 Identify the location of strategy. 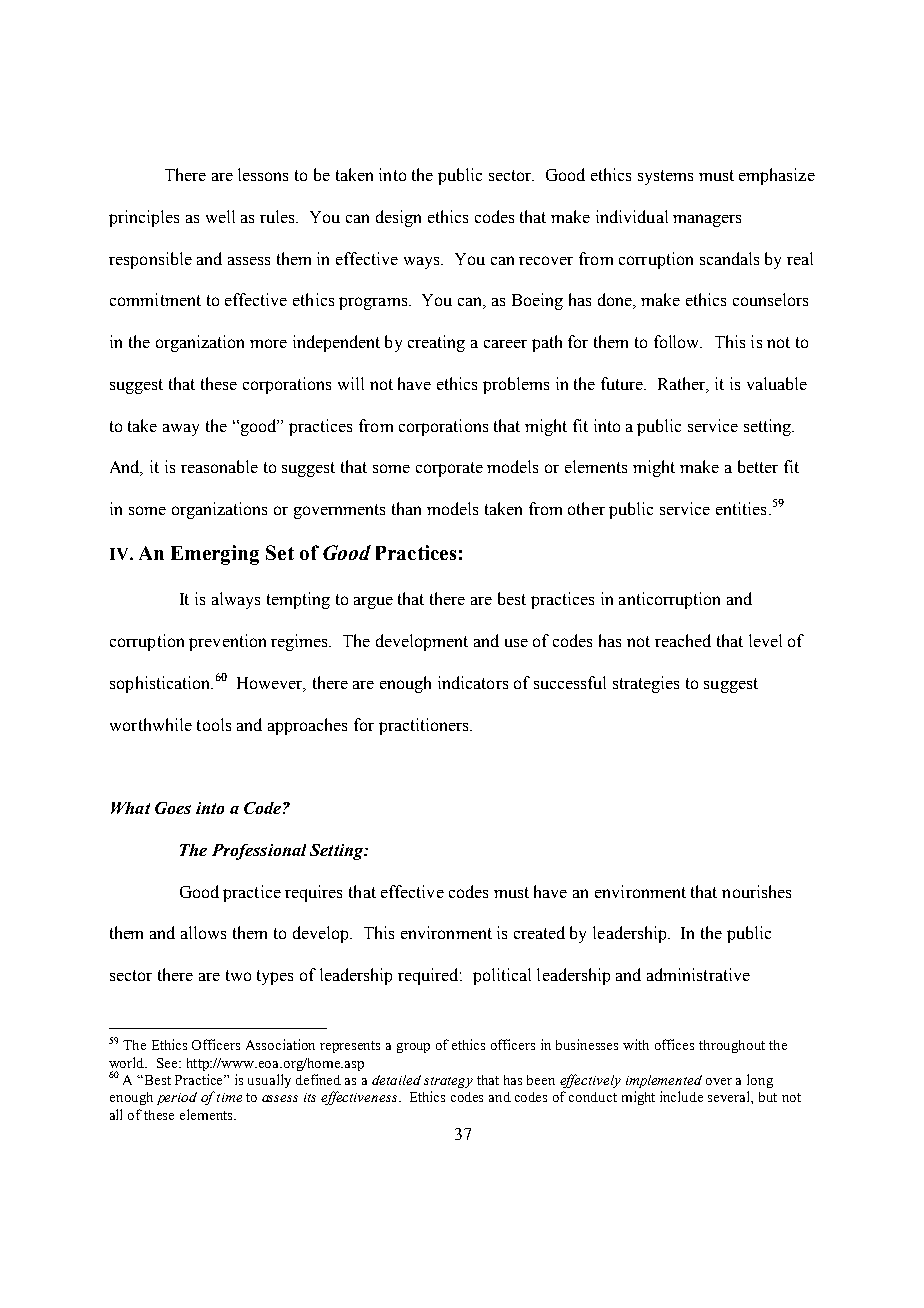
(448, 1082).
